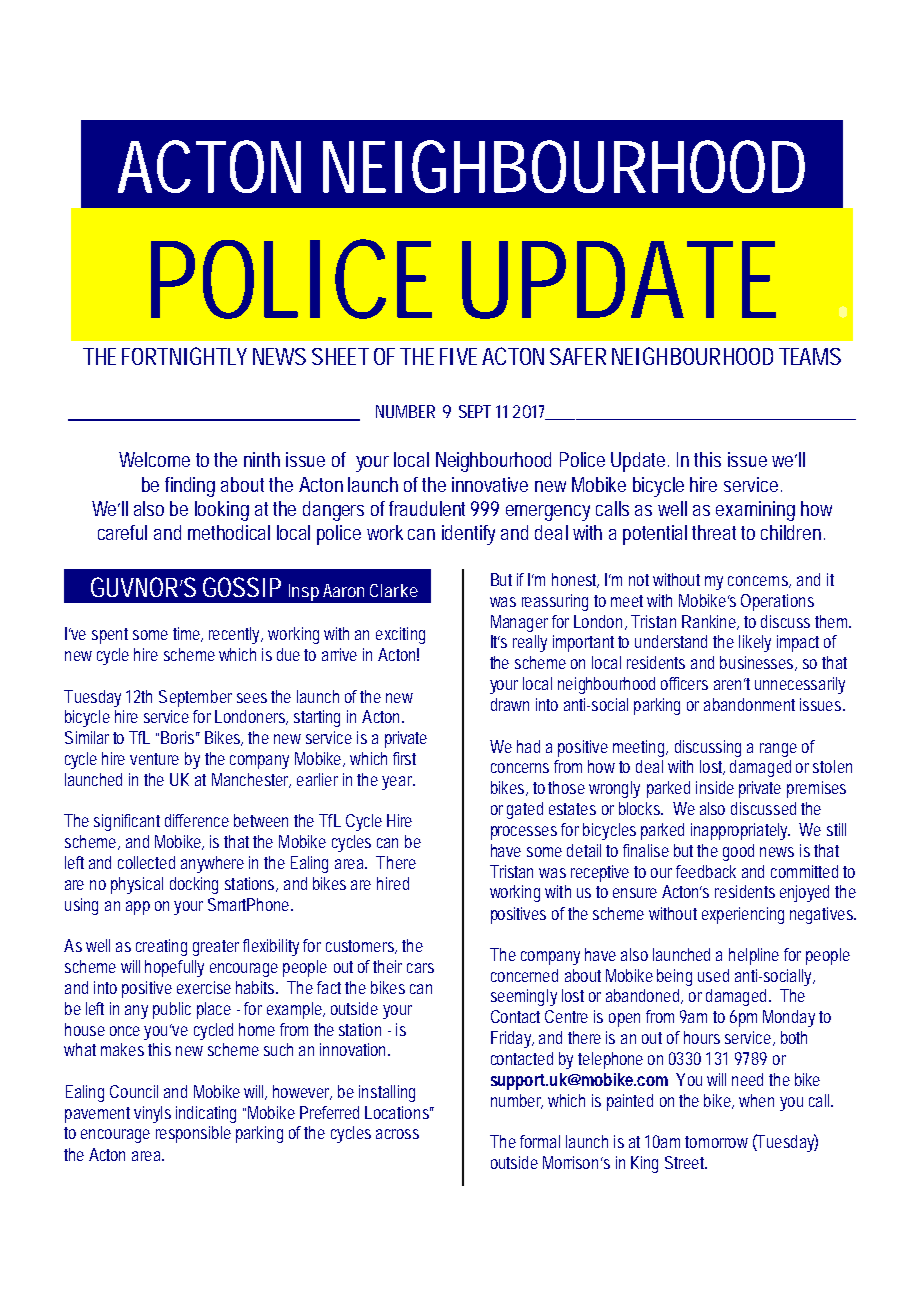 The height and width of the image is (1308, 924). I want to click on exciting, so click(400, 635).
